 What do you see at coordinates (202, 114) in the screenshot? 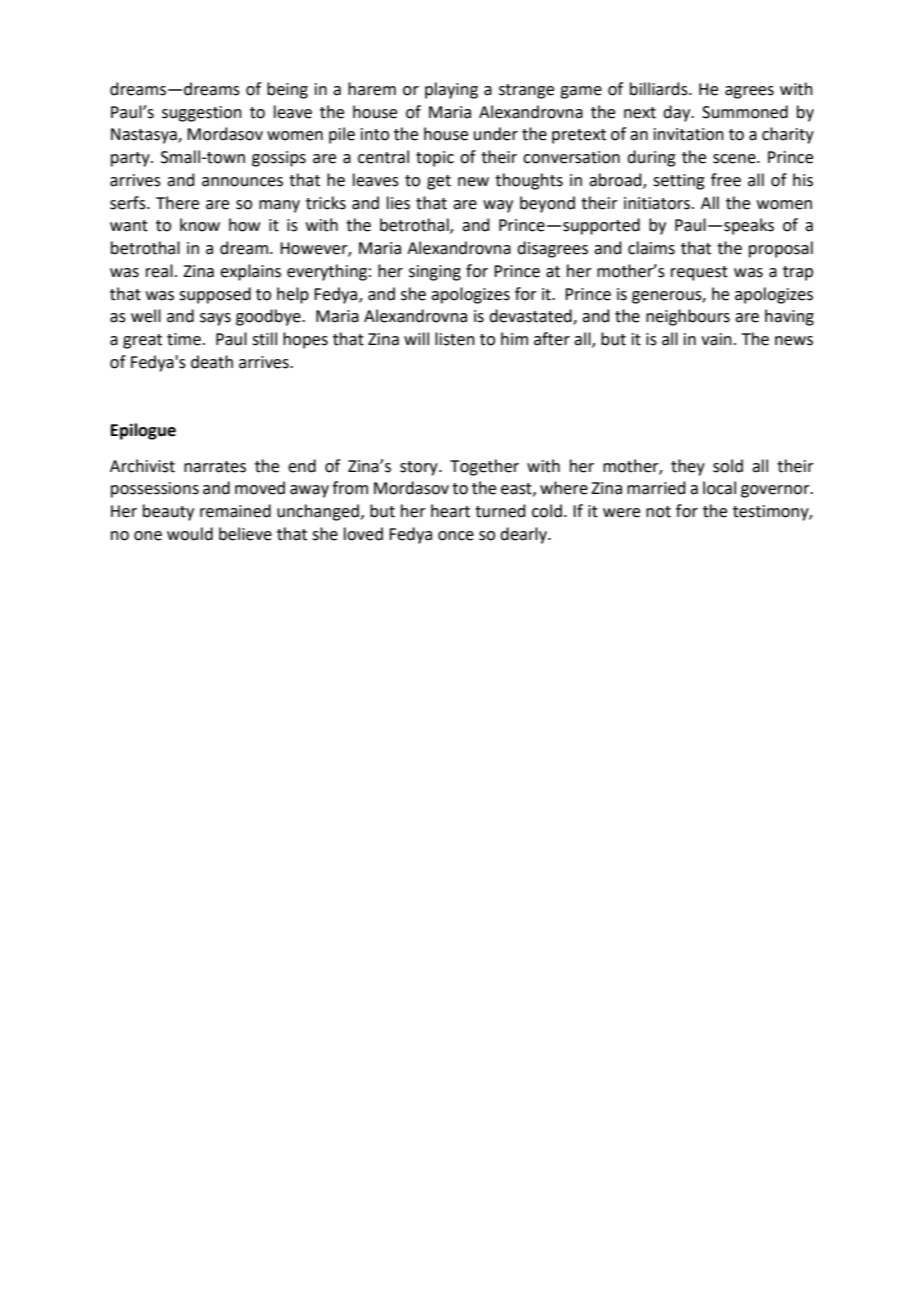
I see `suggestion` at bounding box center [202, 114].
